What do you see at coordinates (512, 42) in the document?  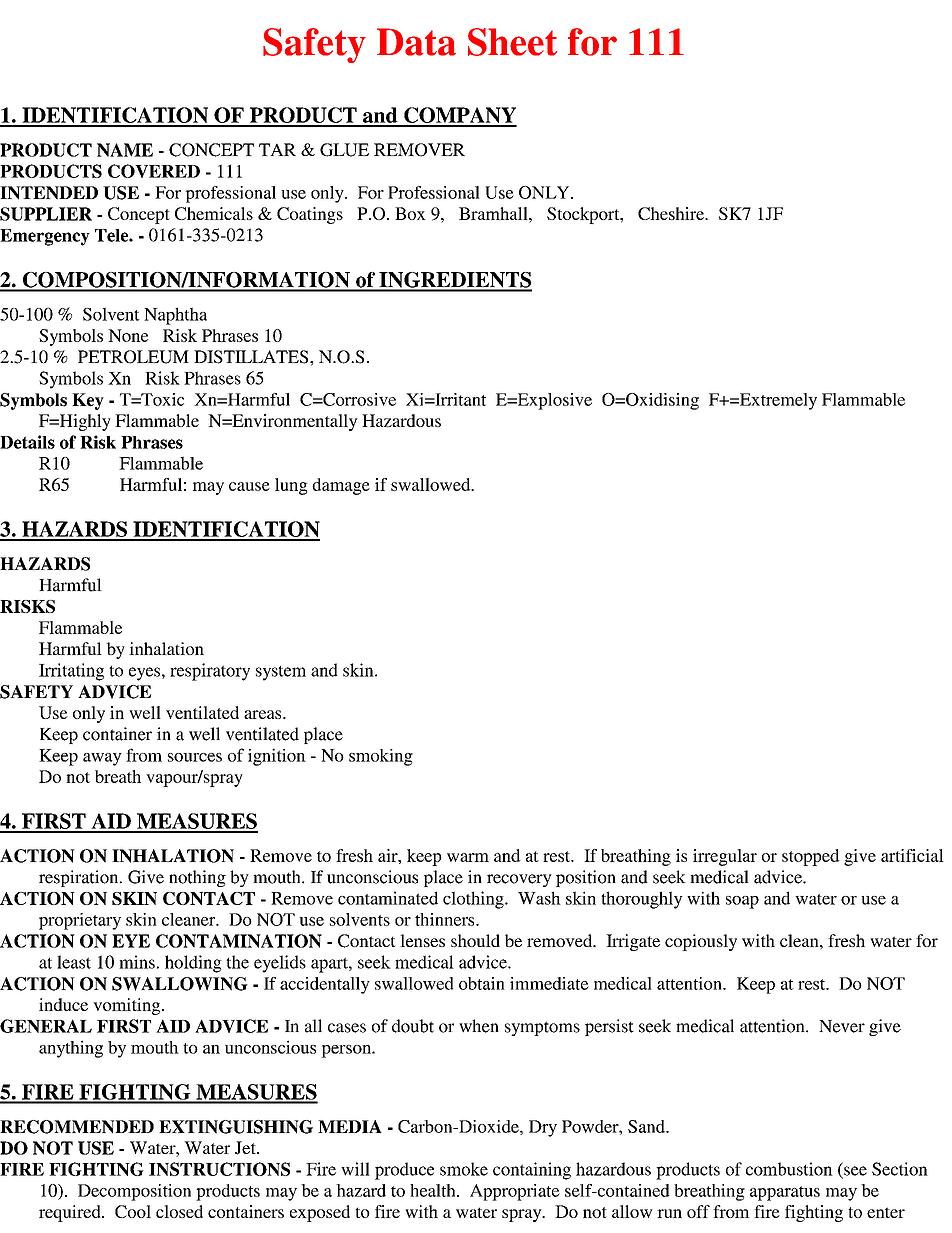 I see `Sheet` at bounding box center [512, 42].
